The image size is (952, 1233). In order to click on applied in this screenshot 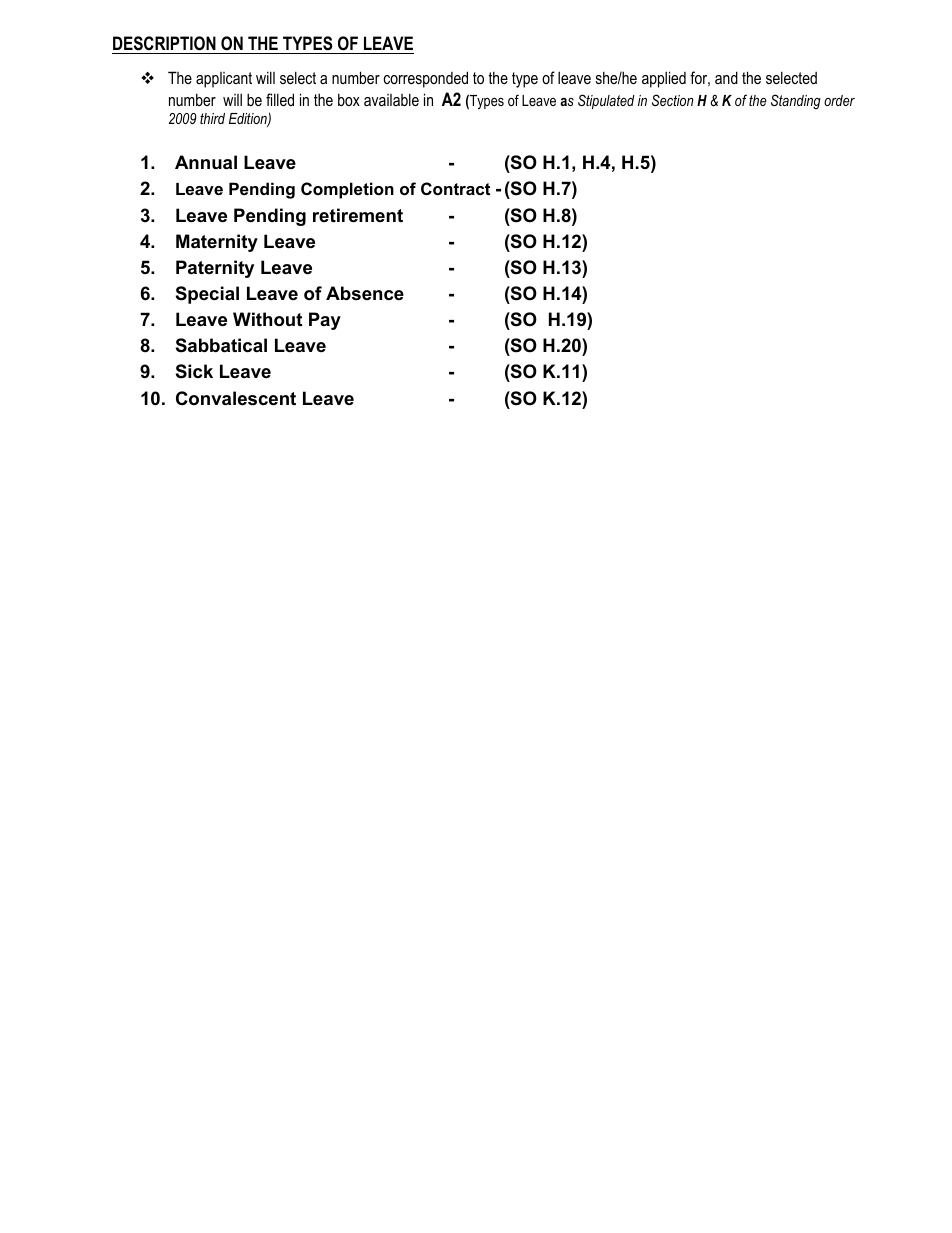, I will do `click(664, 79)`.
